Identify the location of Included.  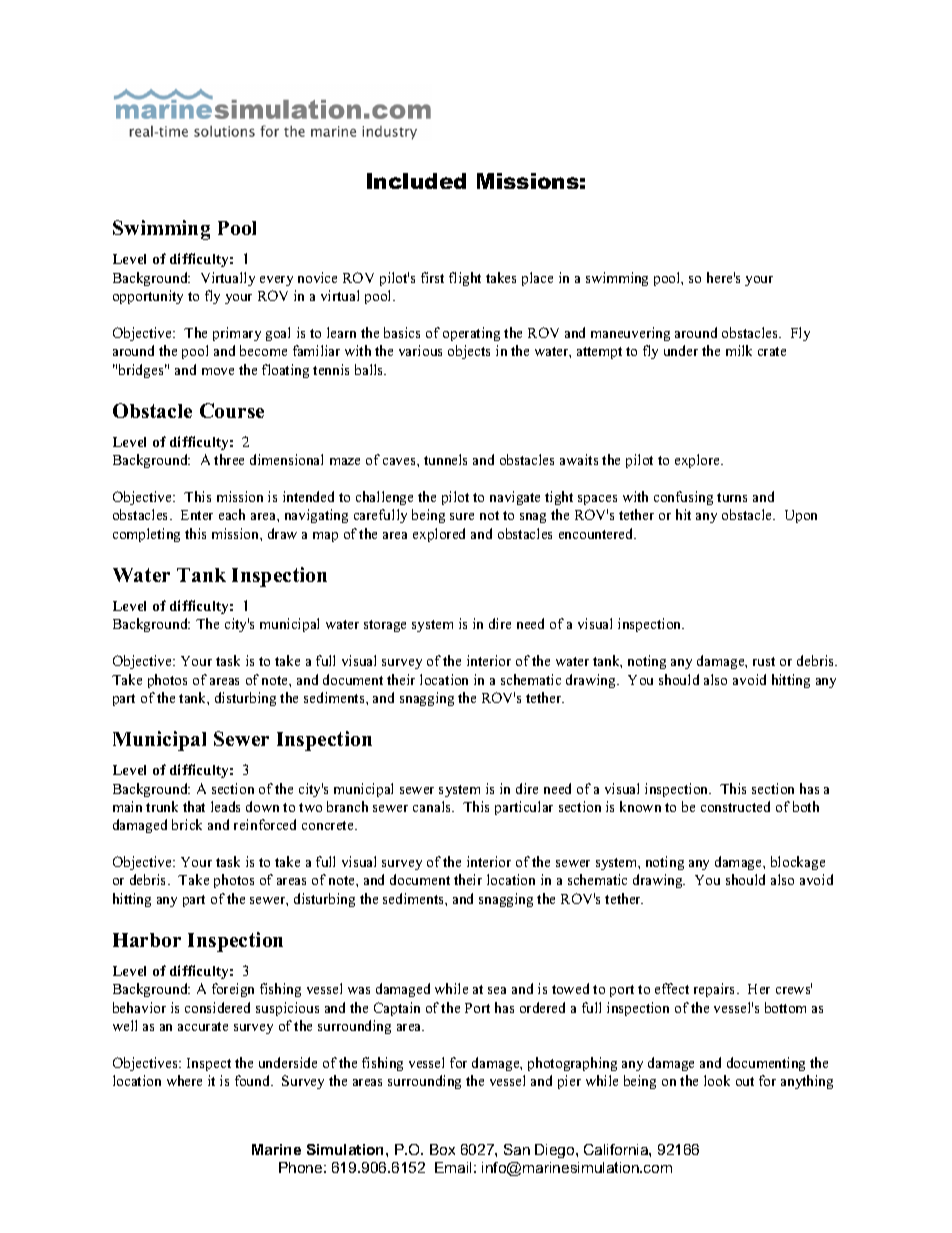
(416, 181).
